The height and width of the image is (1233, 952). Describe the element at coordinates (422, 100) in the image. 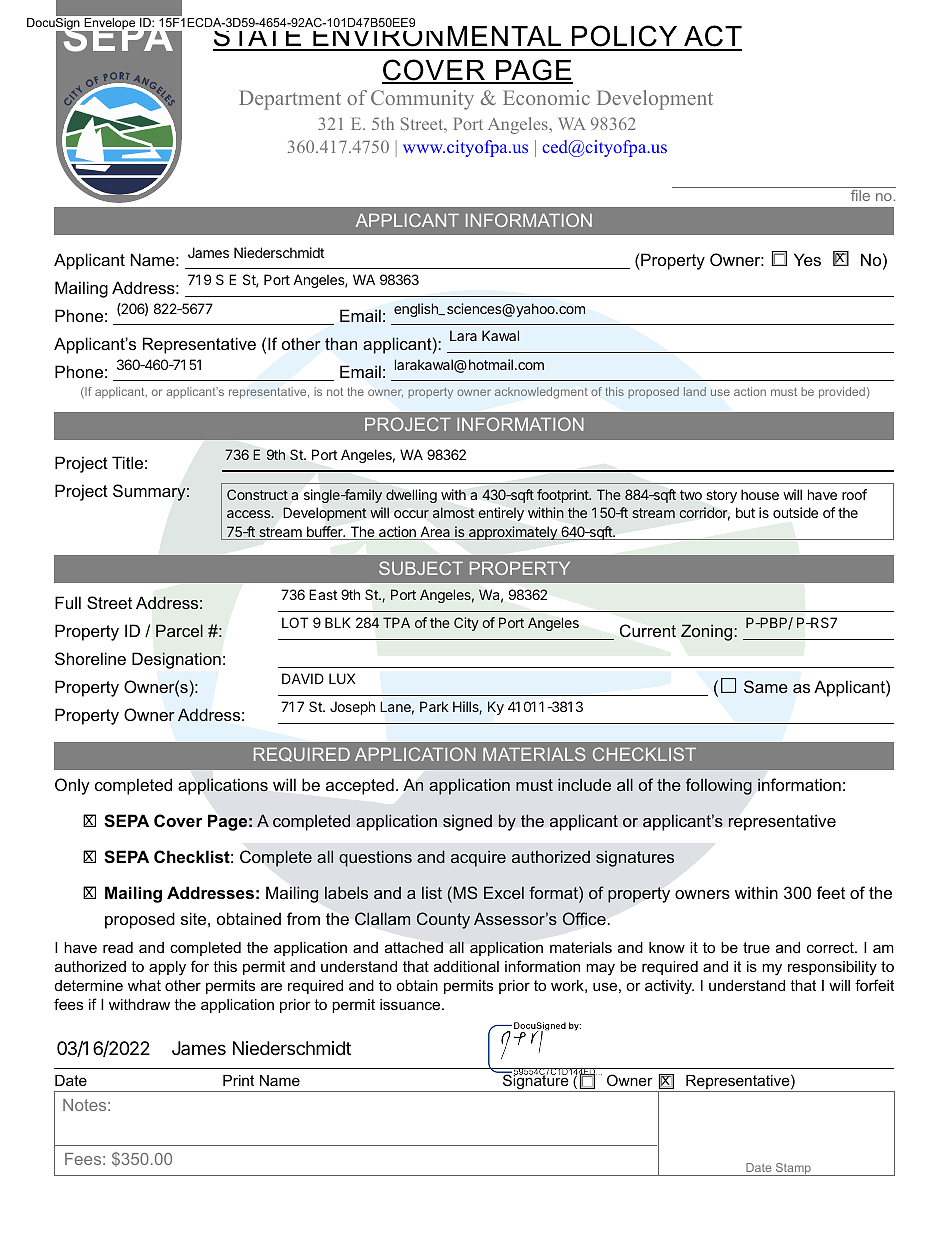

I see `Community` at that location.
